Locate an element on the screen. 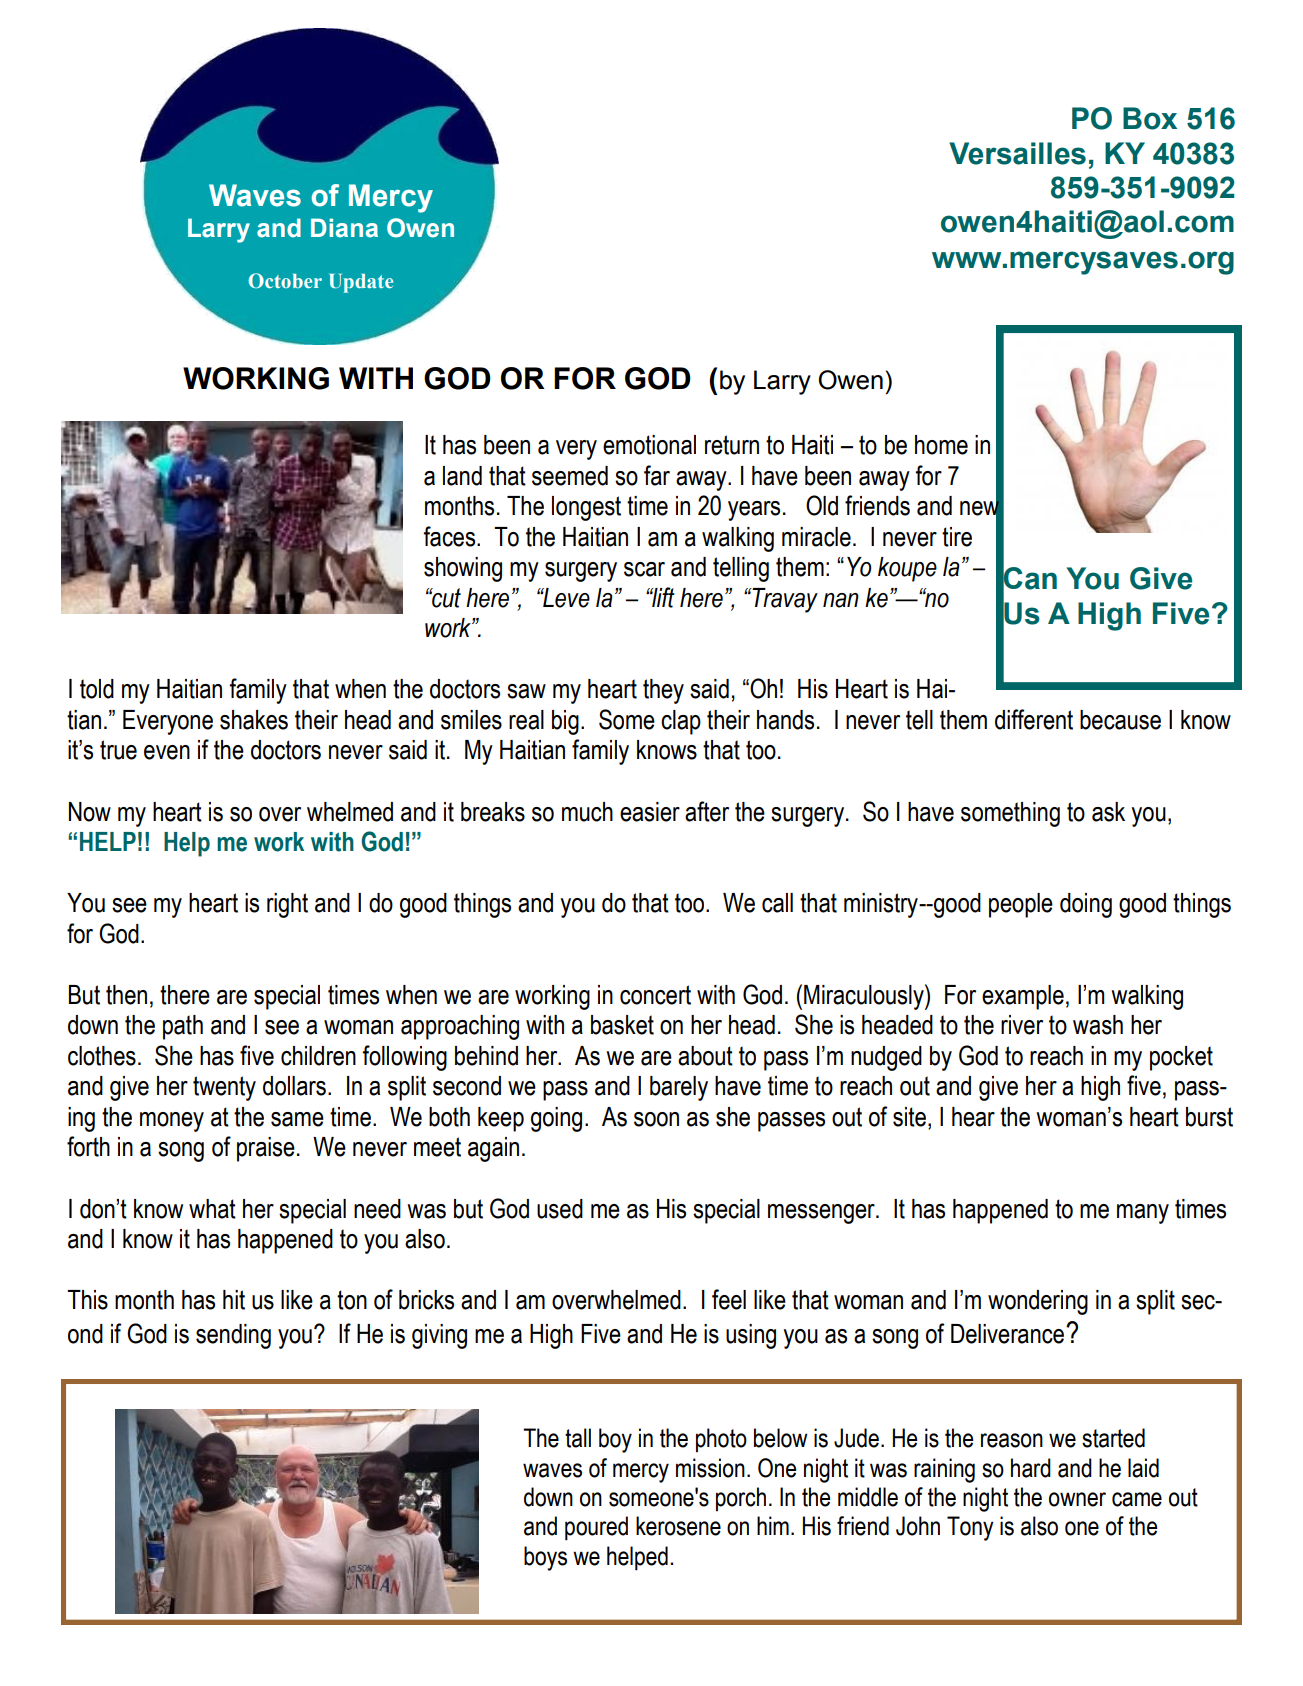 The image size is (1303, 1686). Diana is located at coordinates (344, 228).
